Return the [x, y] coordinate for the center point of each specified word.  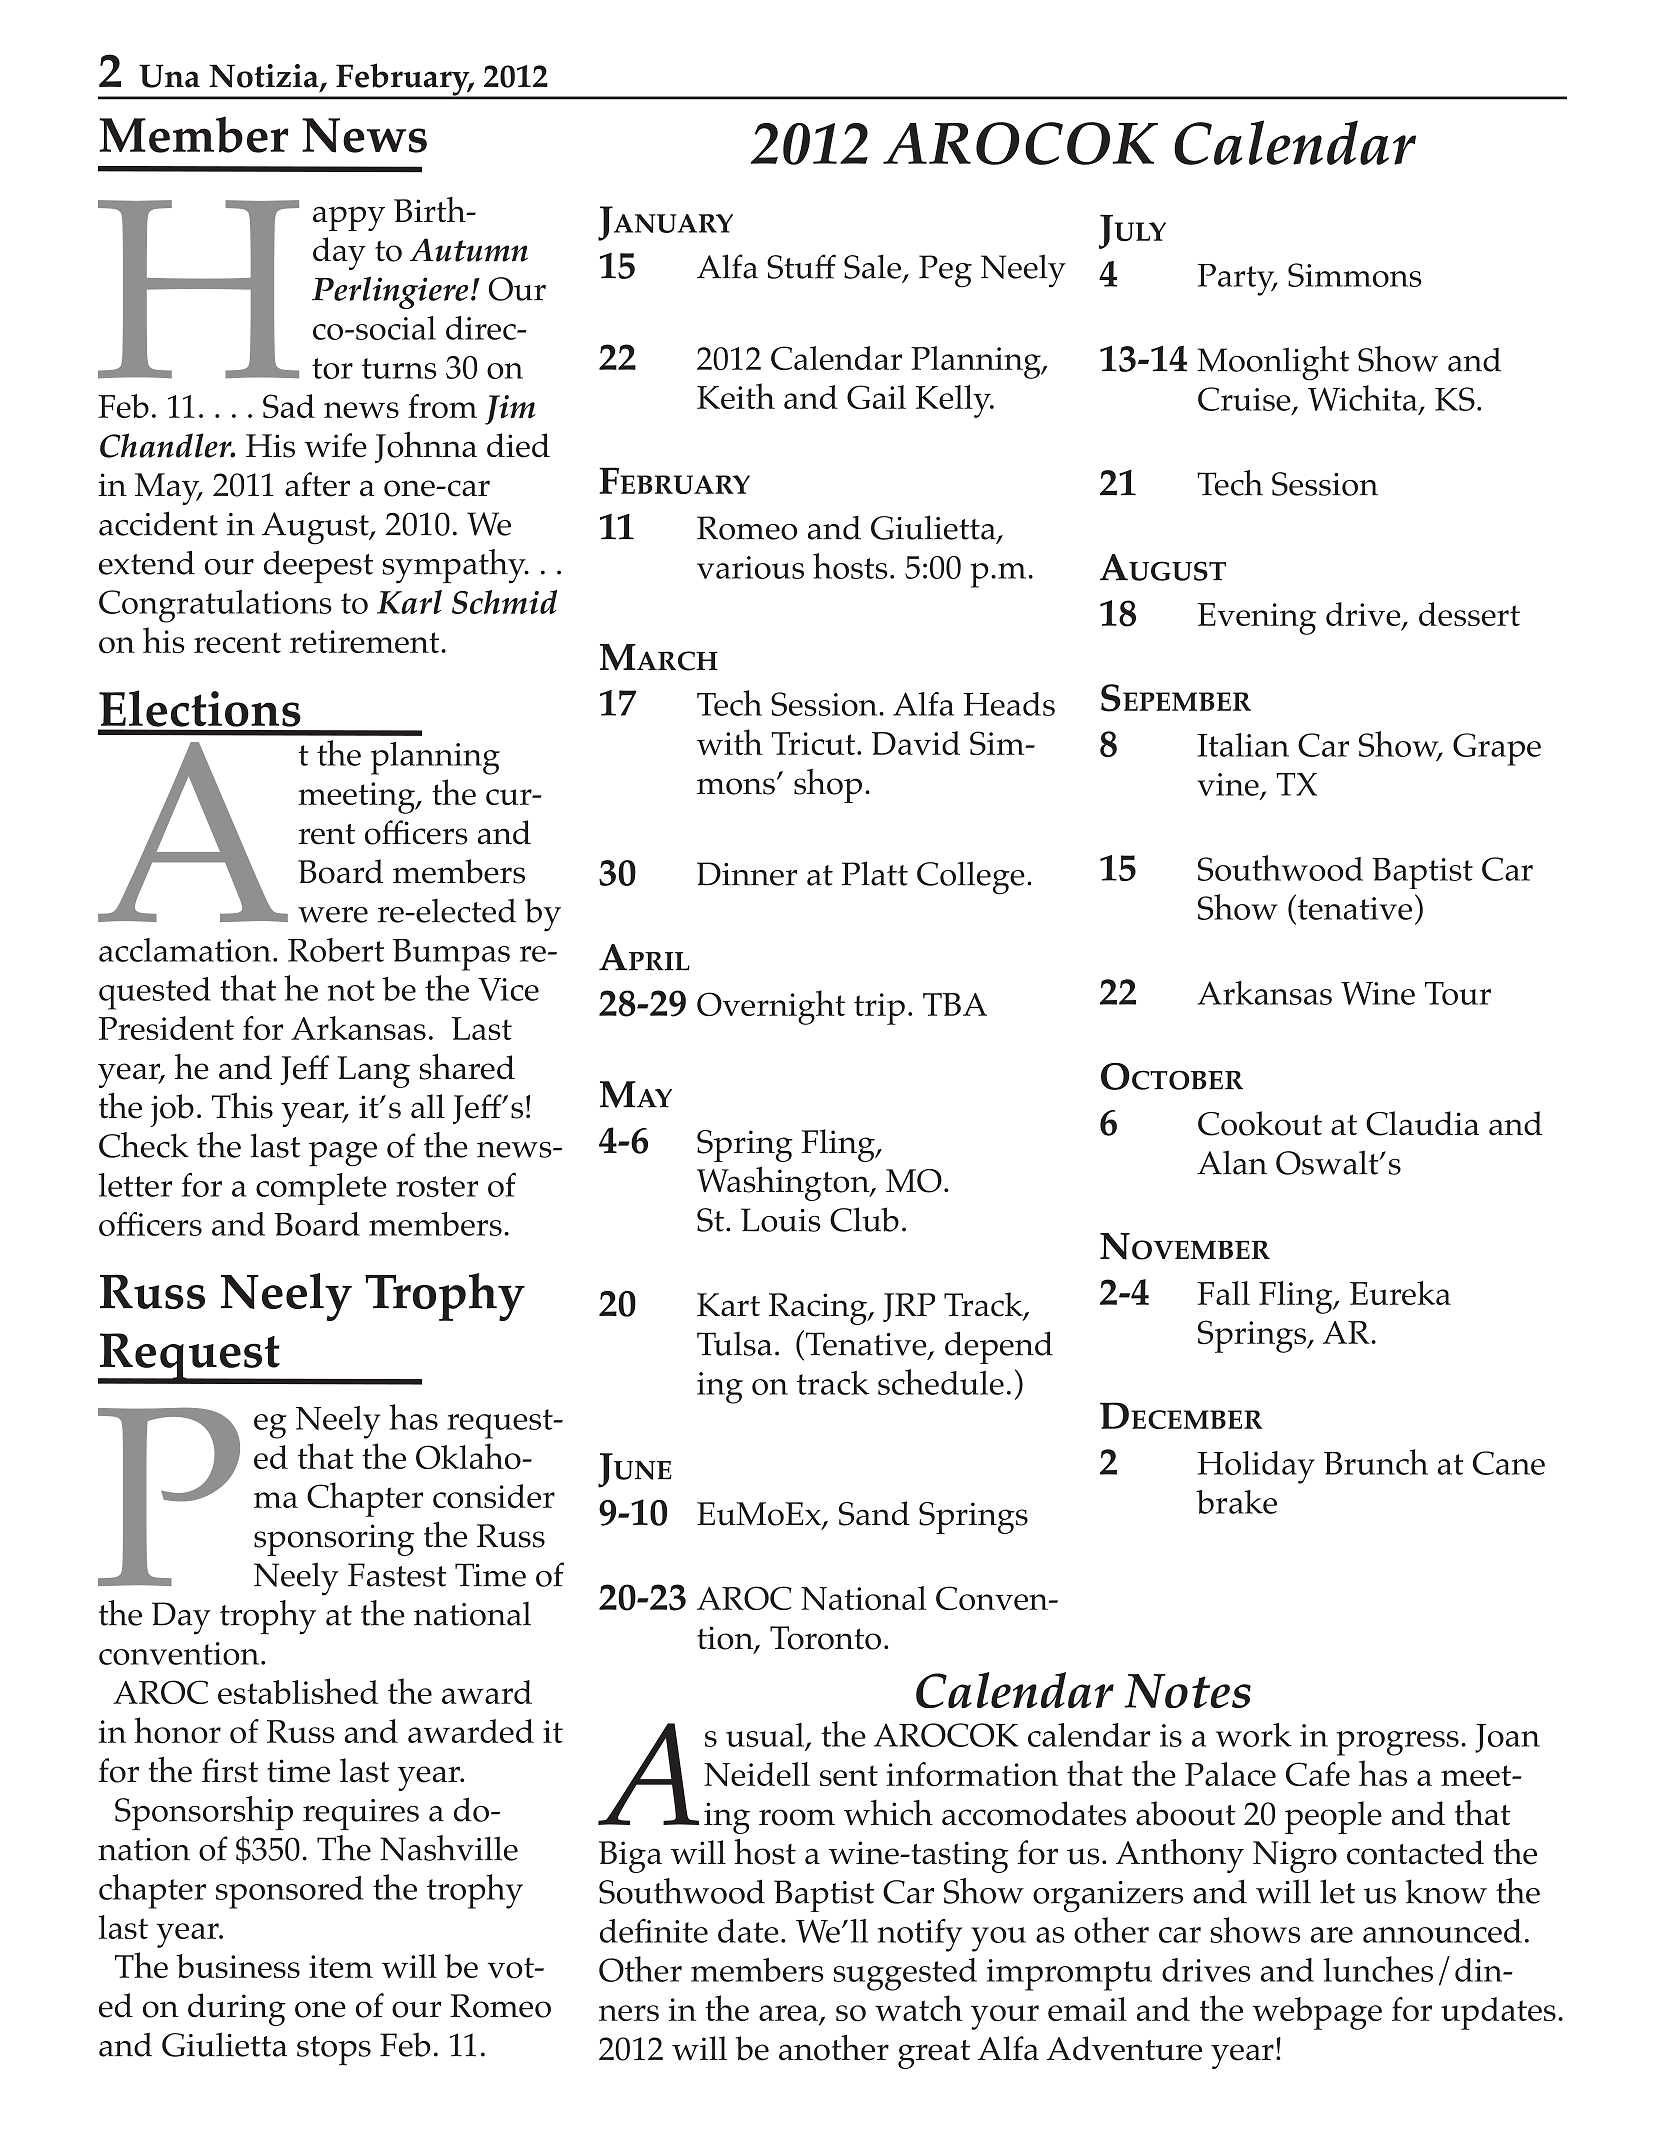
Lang [373, 1072]
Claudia [1422, 1123]
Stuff [801, 266]
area [789, 2014]
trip [879, 1009]
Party [1237, 280]
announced [1442, 1931]
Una [169, 76]
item [341, 1966]
